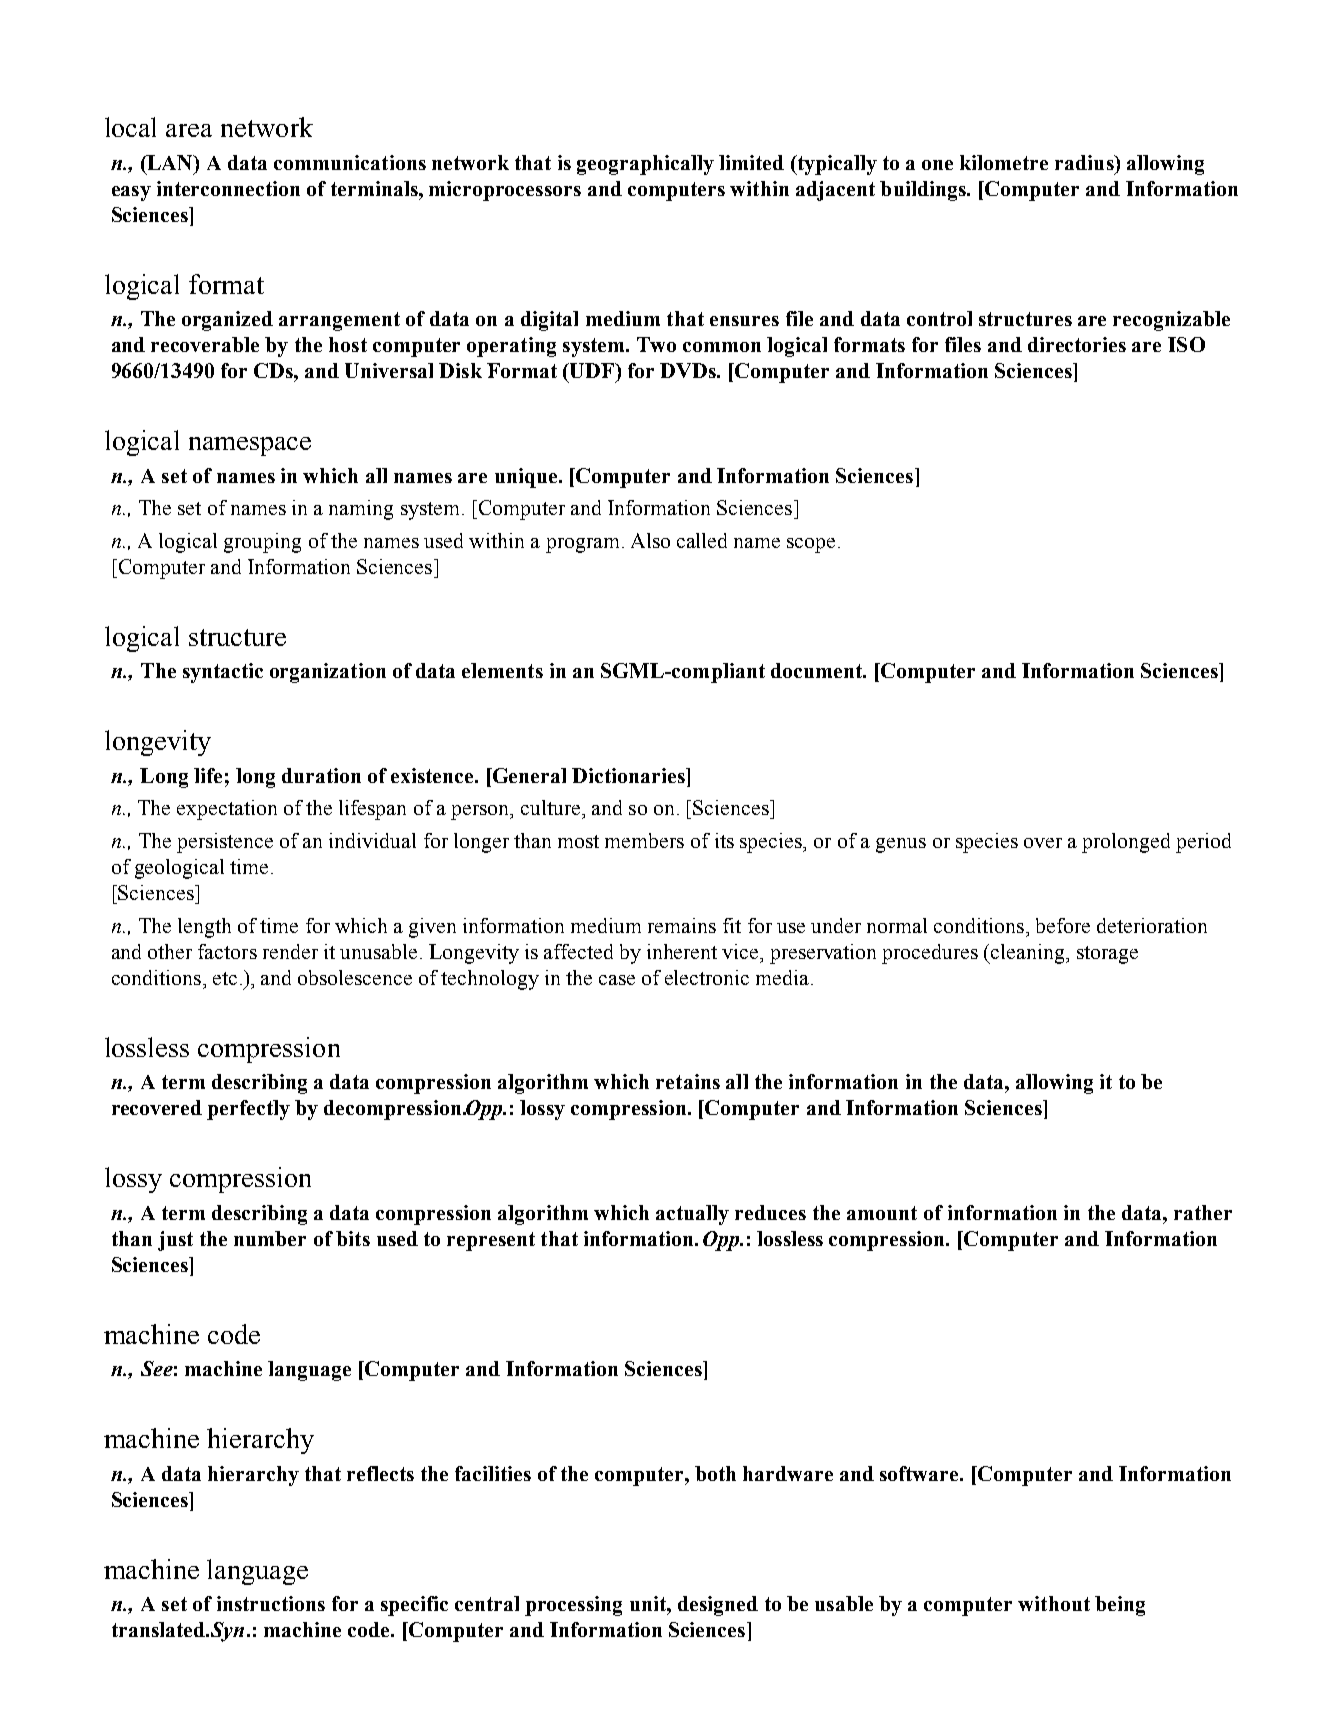 This page has width=1331, height=1722. What do you see at coordinates (1063, 925) in the page?
I see `before` at bounding box center [1063, 925].
